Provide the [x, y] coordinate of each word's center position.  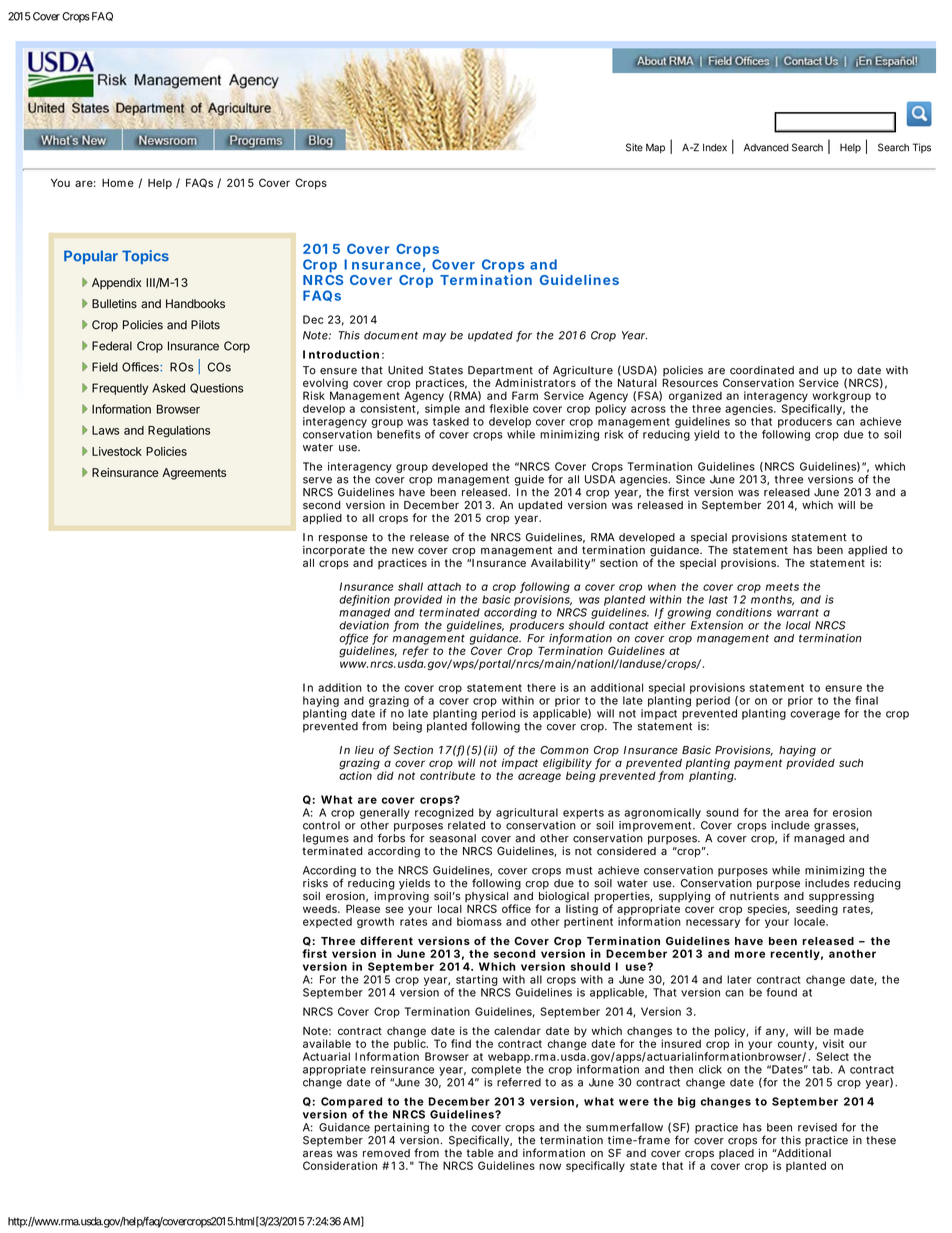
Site [634, 147]
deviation [364, 625]
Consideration [340, 1165]
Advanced [766, 148]
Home [118, 183]
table [480, 1153]
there [541, 687]
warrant [798, 613]
